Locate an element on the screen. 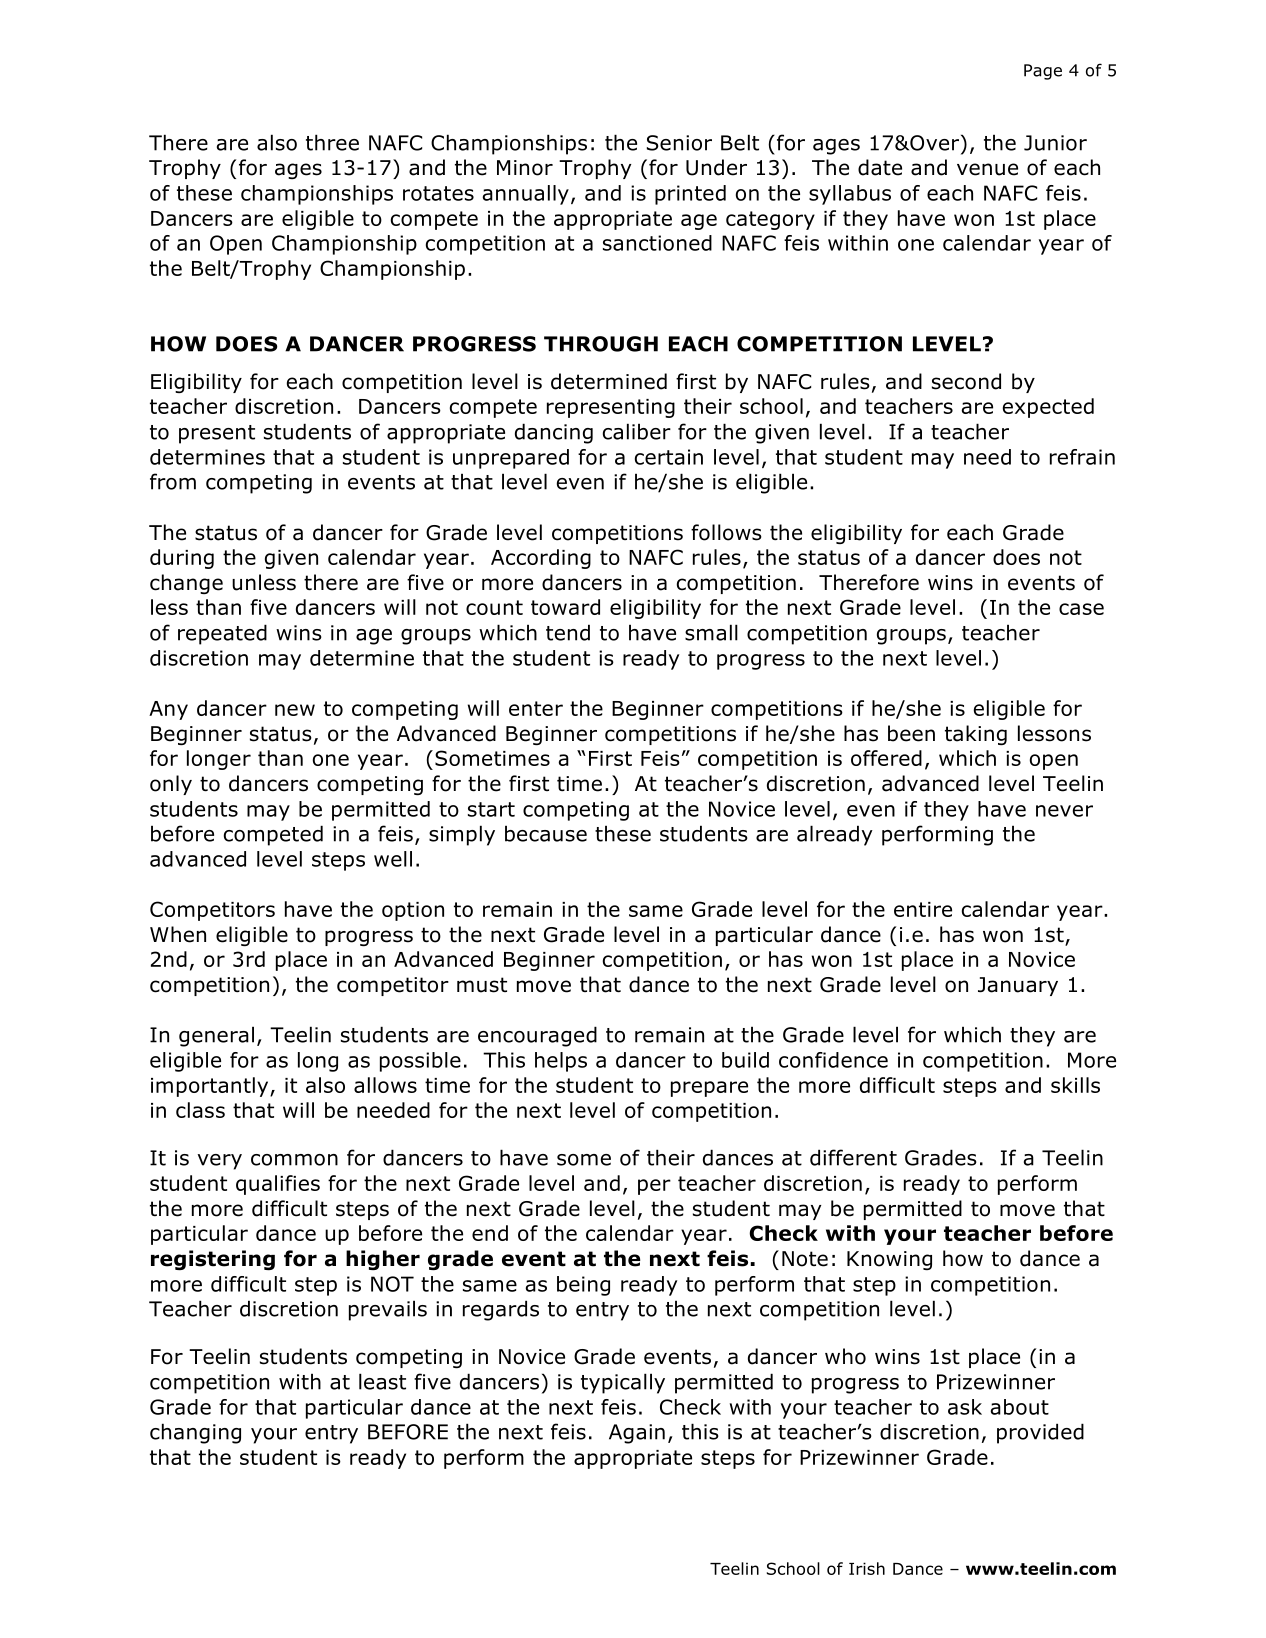  Senior is located at coordinates (679, 143).
